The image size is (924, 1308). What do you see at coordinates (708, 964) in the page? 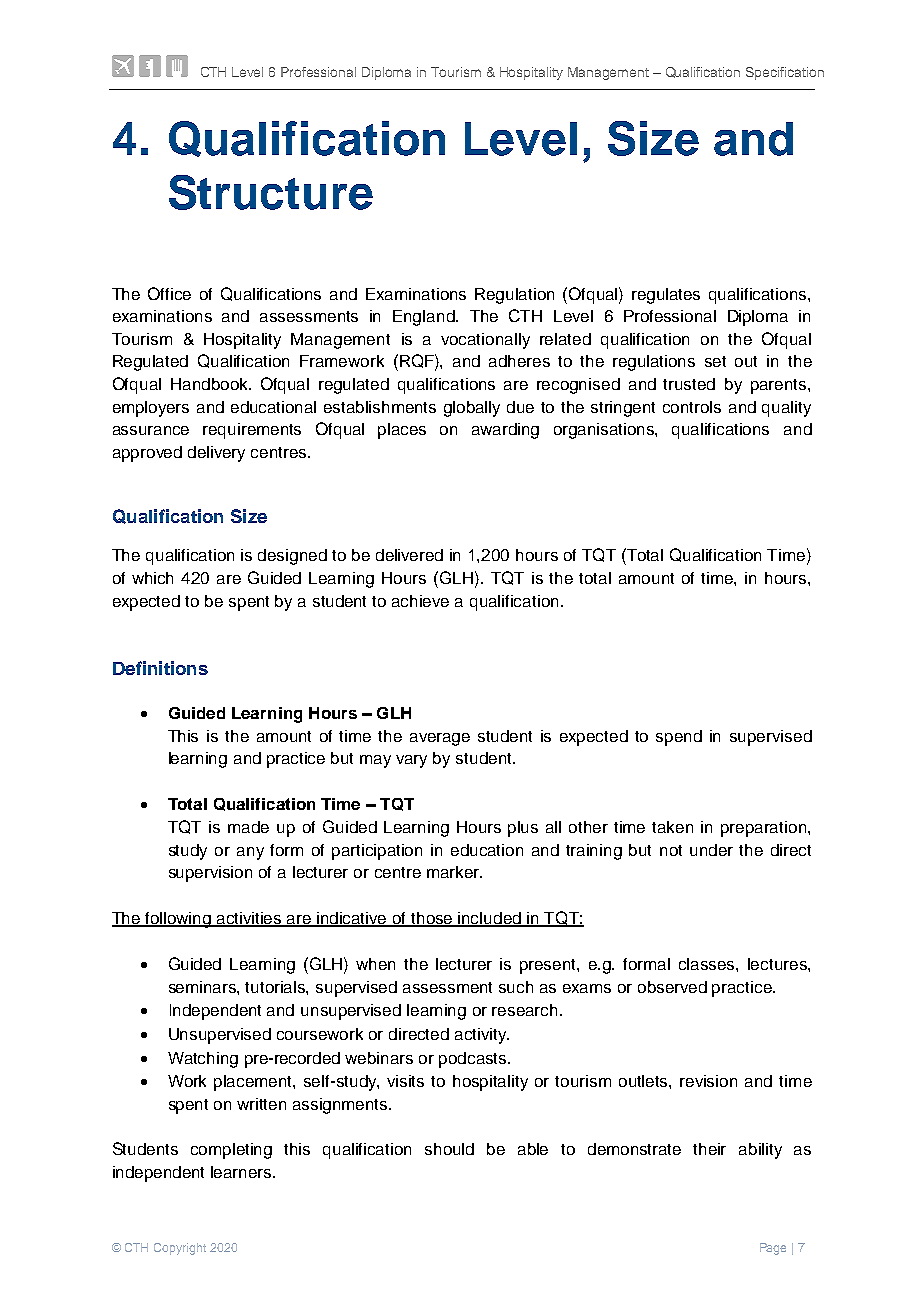
I see `classes` at bounding box center [708, 964].
